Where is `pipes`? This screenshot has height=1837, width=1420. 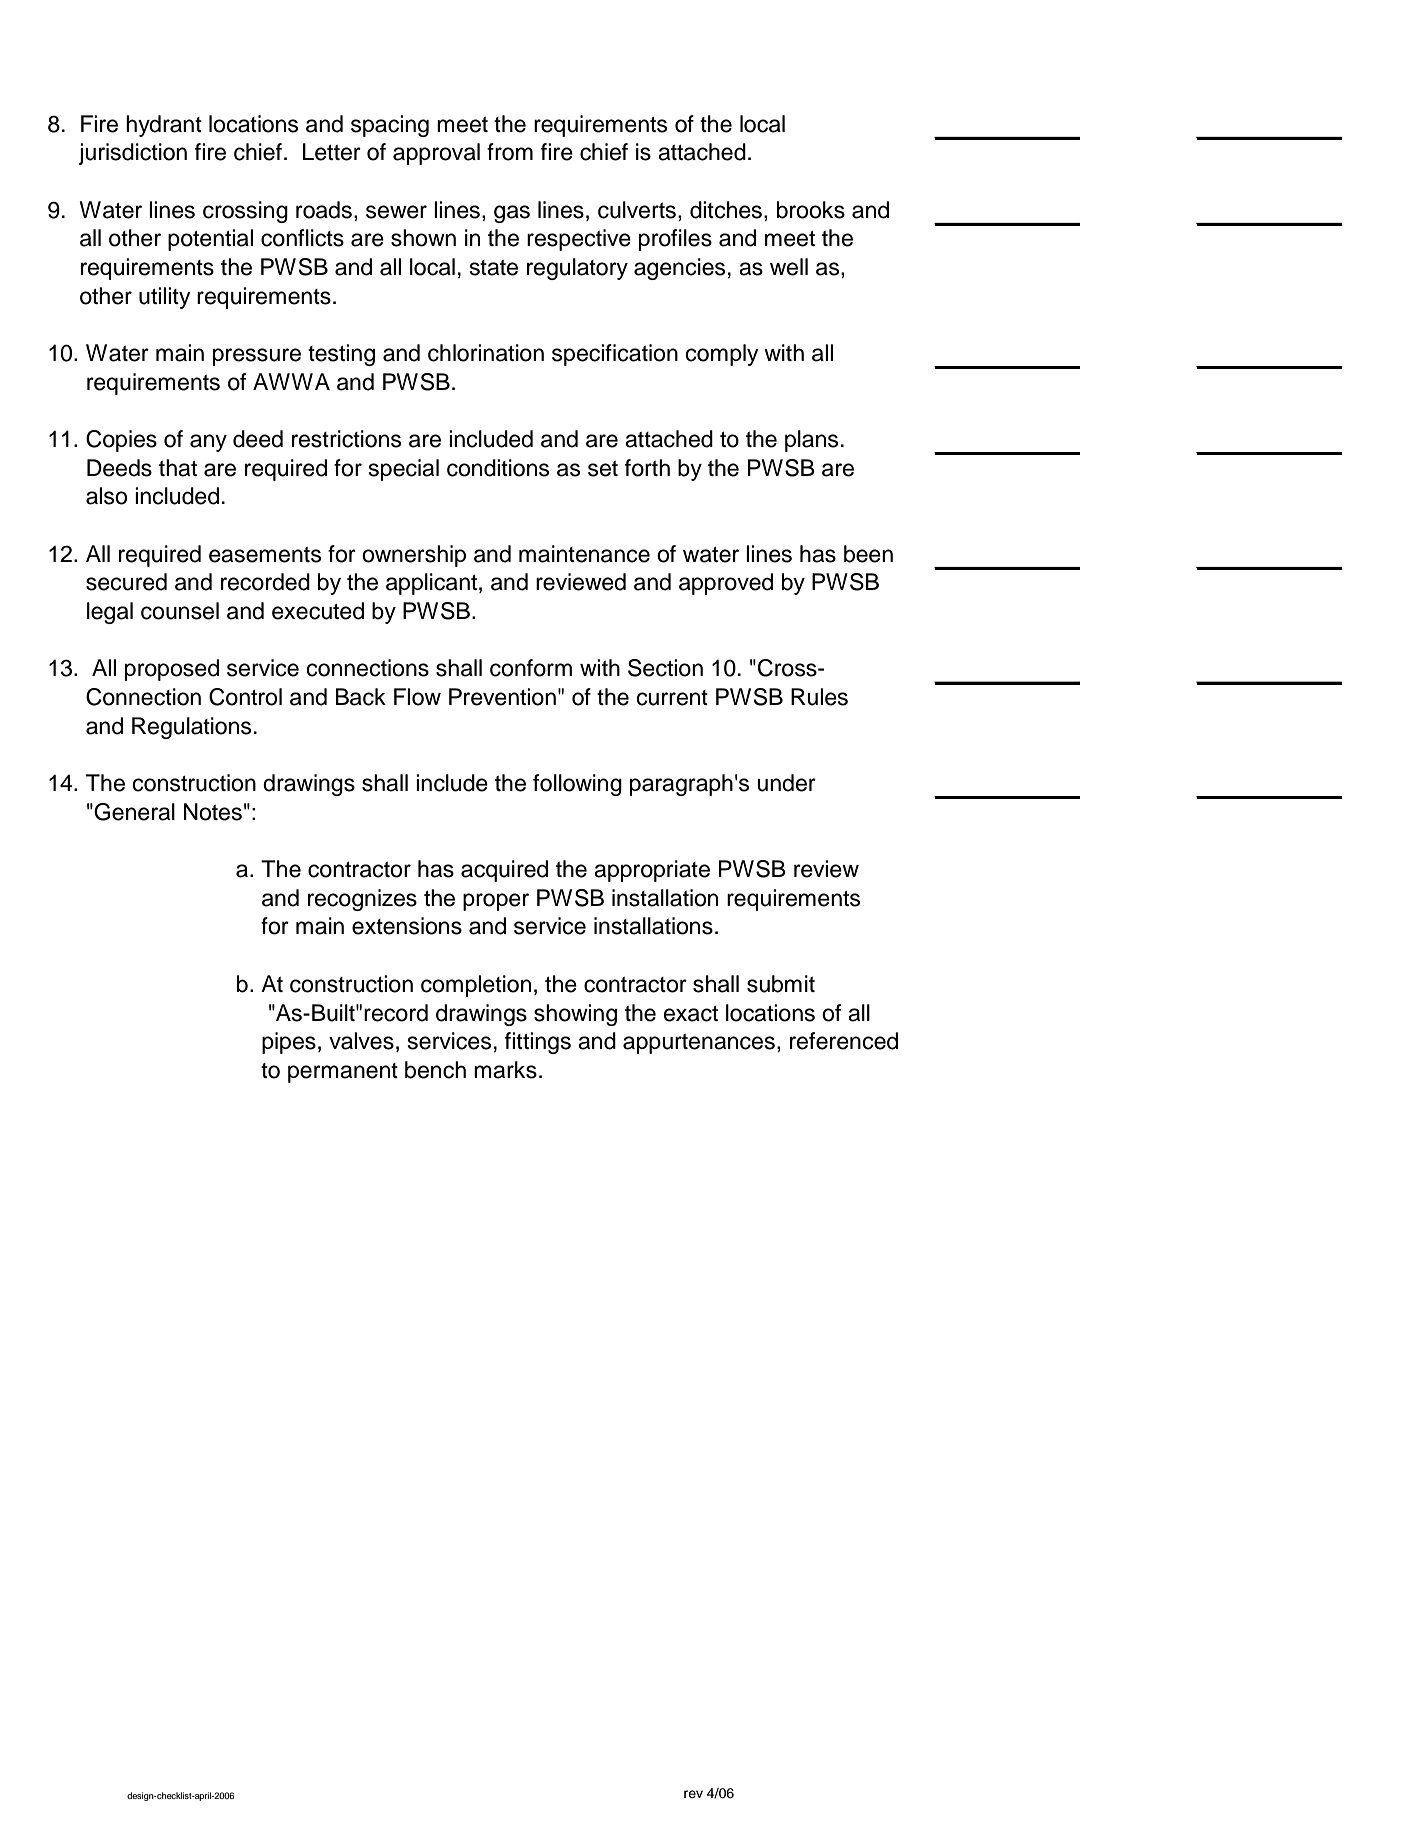 pipes is located at coordinates (289, 1043).
